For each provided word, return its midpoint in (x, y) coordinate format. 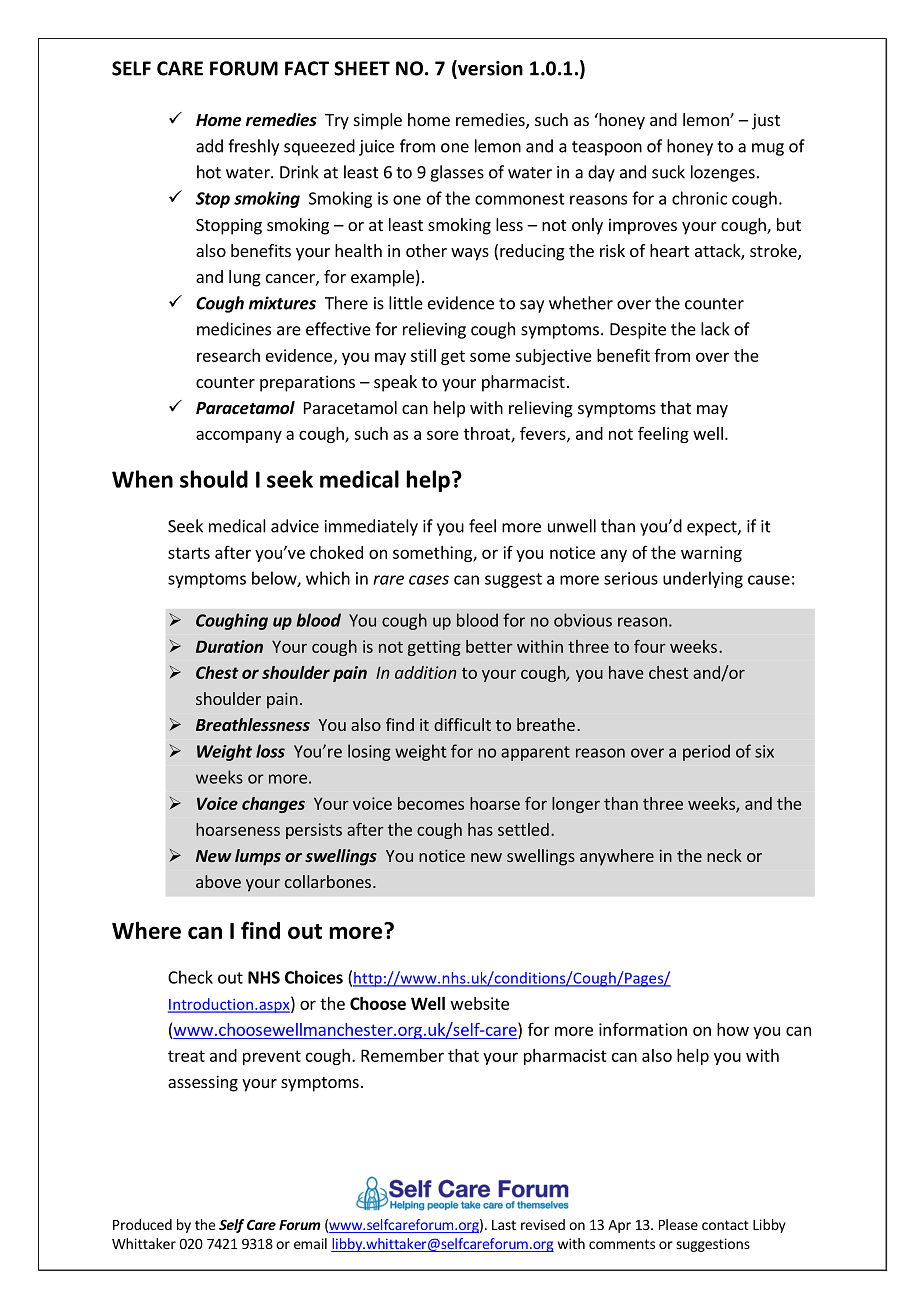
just (766, 121)
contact (725, 1225)
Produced (142, 1224)
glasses (457, 173)
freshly (253, 147)
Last (504, 1225)
